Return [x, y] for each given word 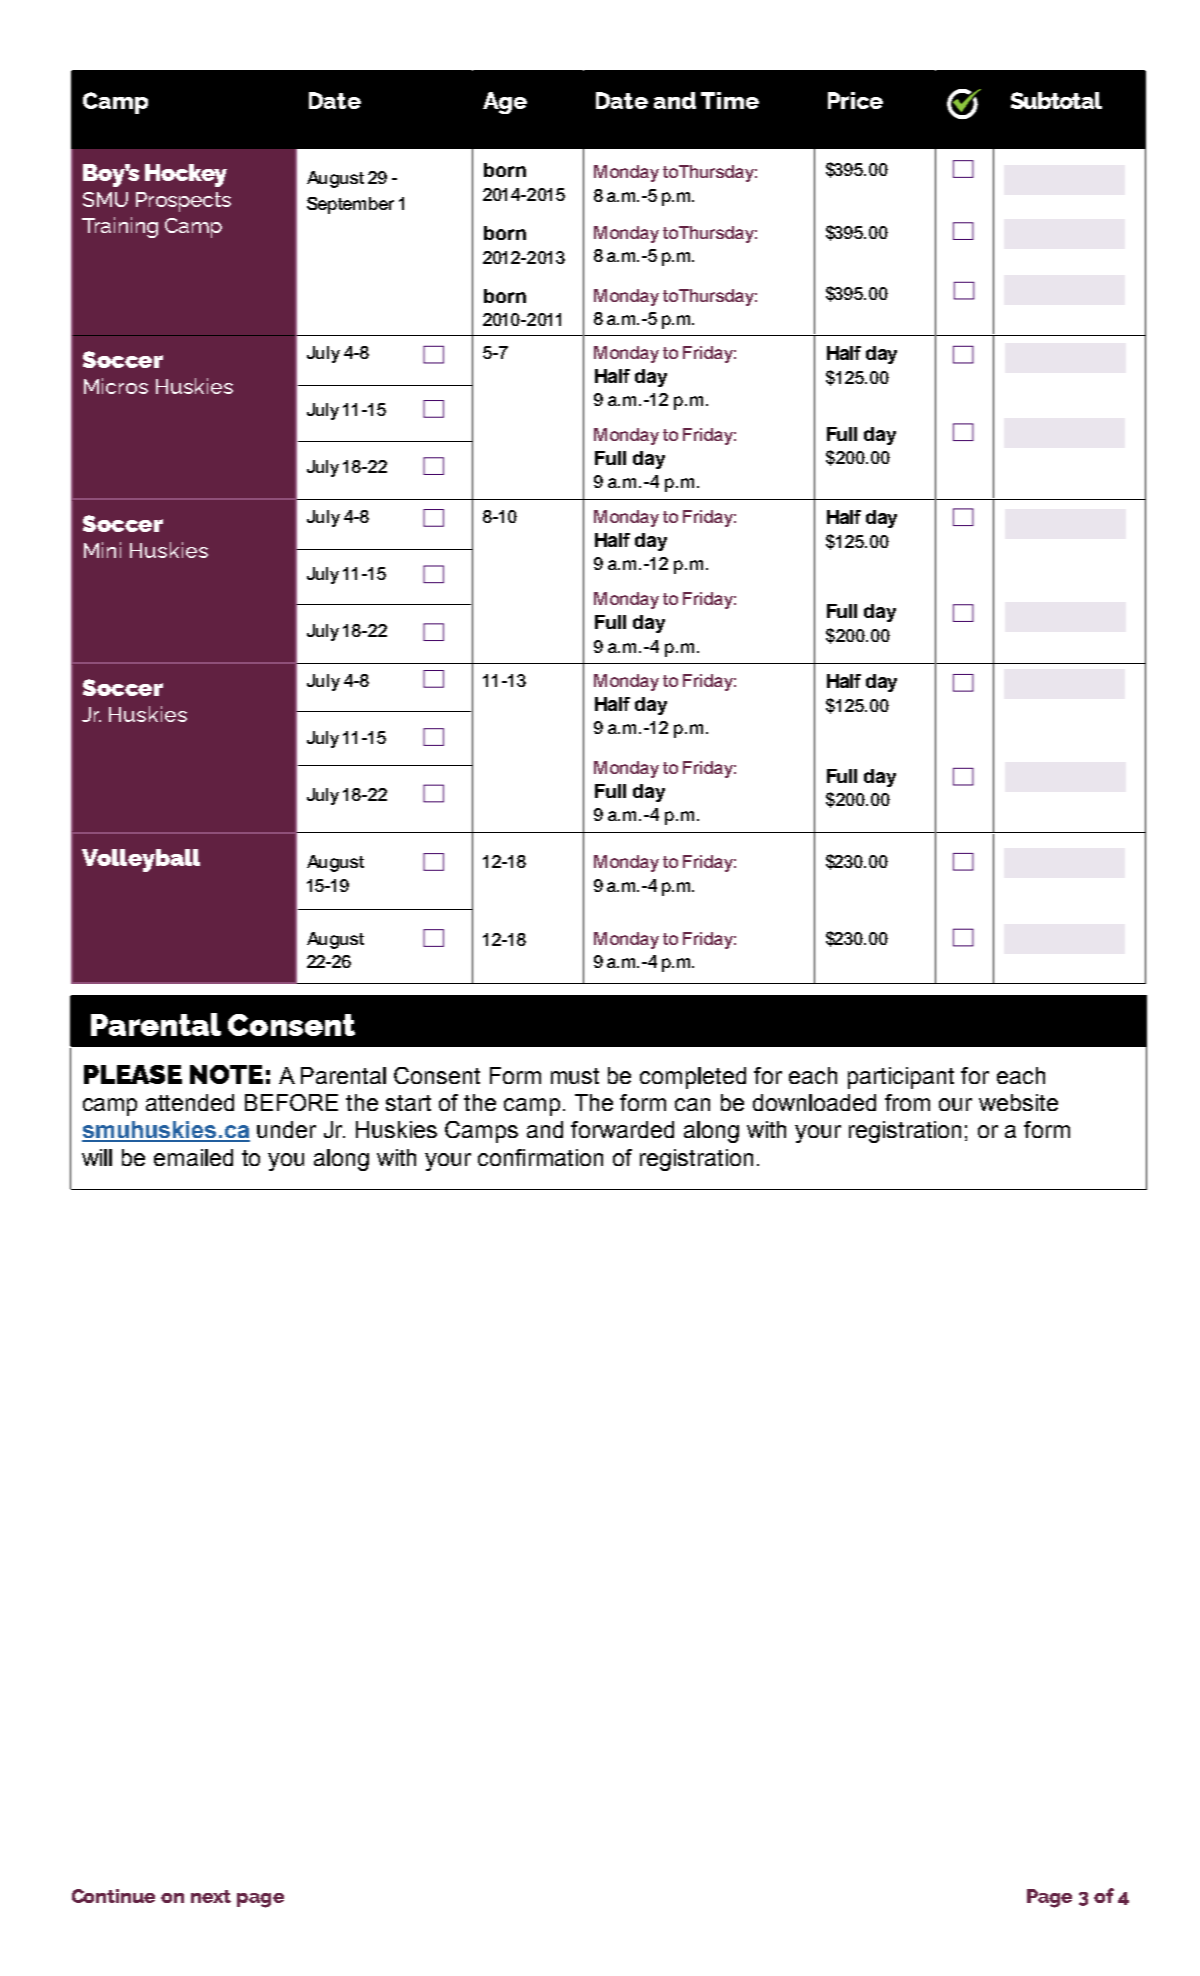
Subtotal [1056, 100]
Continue [113, 1896]
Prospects [183, 202]
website [1018, 1102]
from [907, 1102]
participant [901, 1078]
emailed [193, 1157]
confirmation [540, 1157]
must [575, 1076]
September [350, 205]
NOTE [226, 1074]
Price [855, 100]
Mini [102, 550]
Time [730, 100]
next [211, 1896]
